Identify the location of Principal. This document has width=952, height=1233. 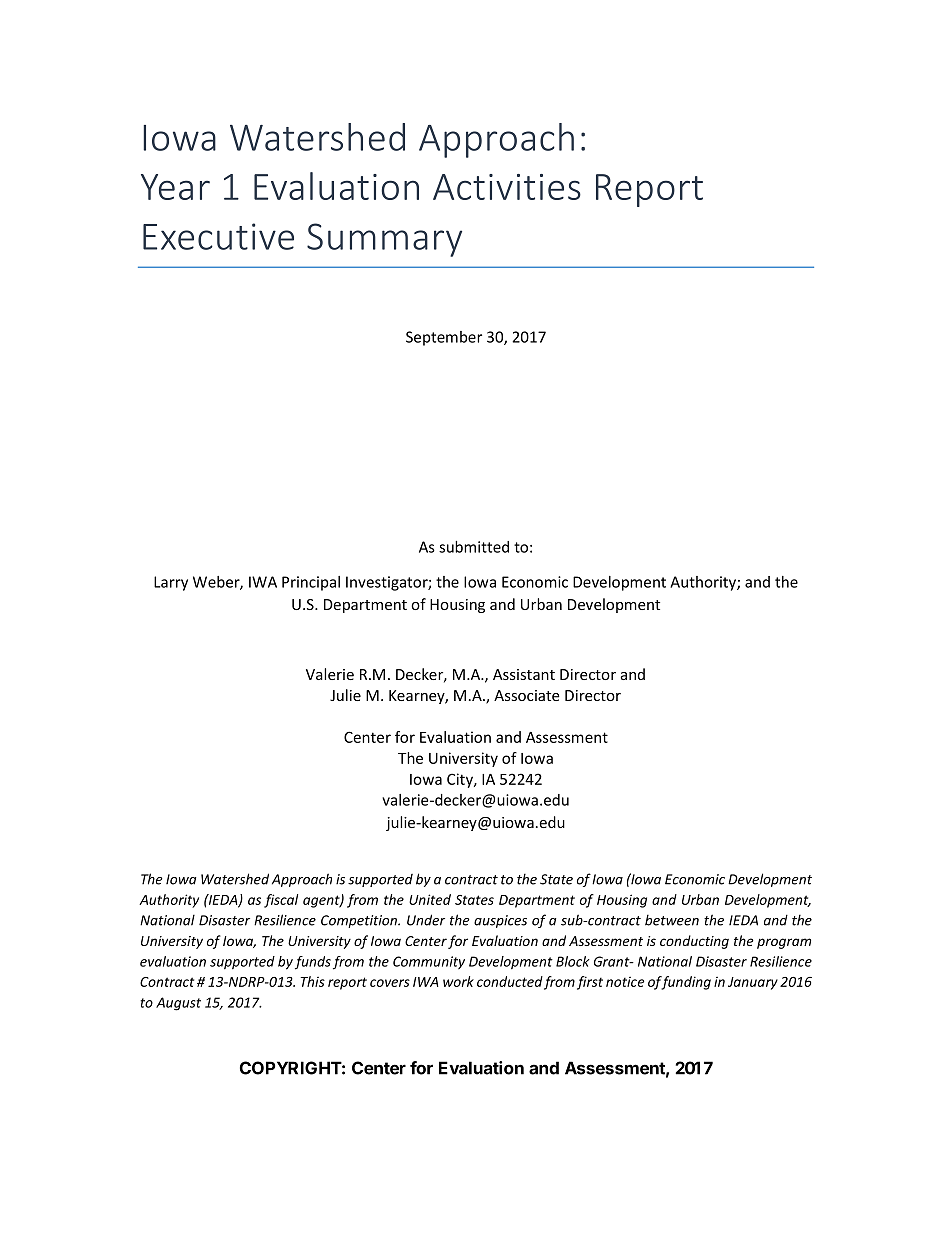
(311, 583).
